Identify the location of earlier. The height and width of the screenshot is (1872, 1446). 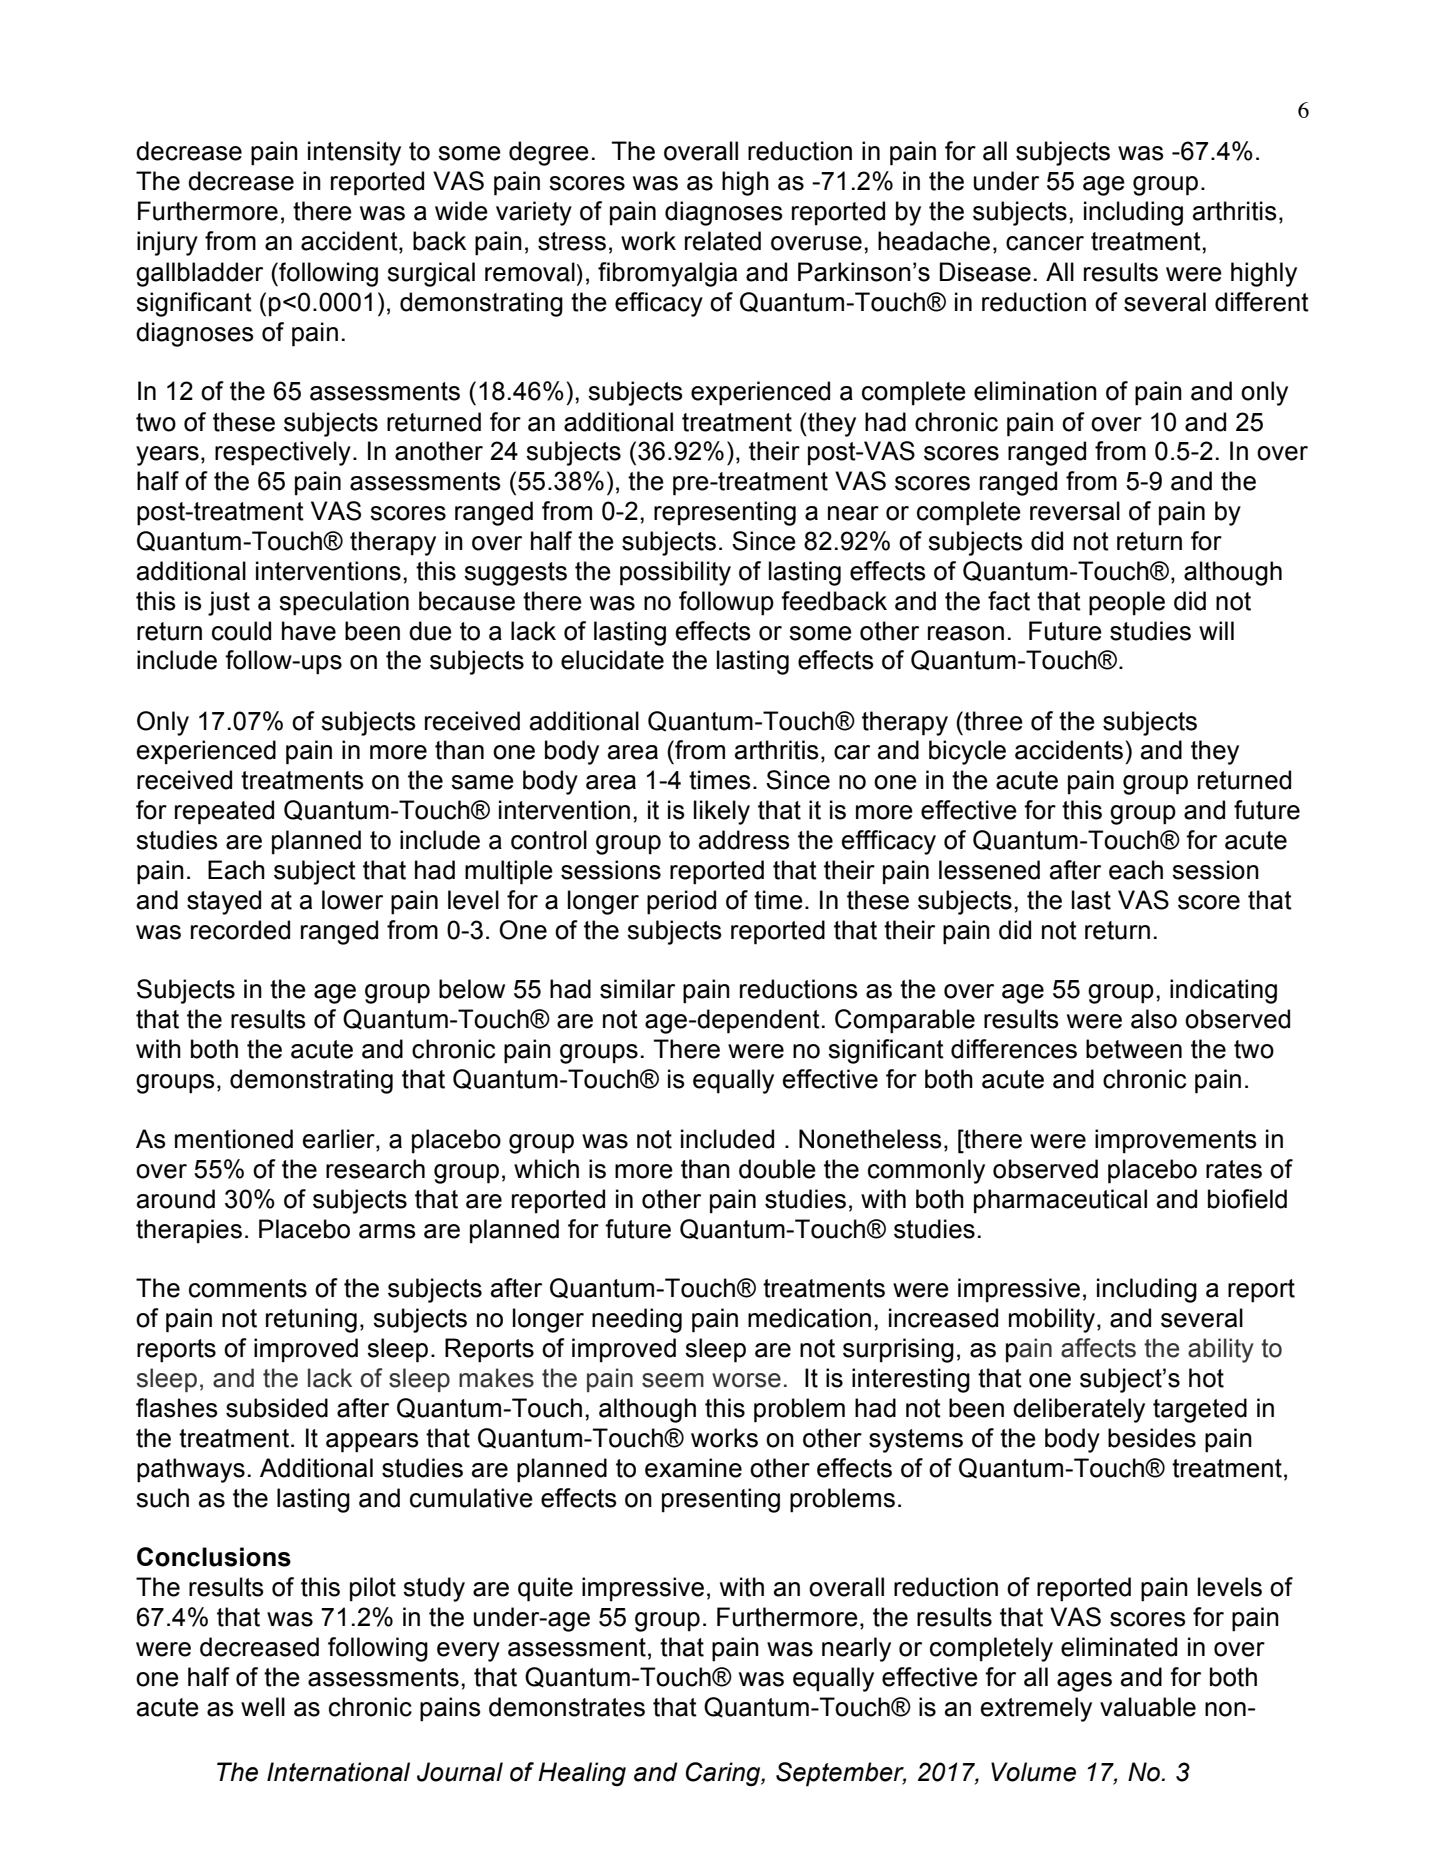
(340, 1140).
